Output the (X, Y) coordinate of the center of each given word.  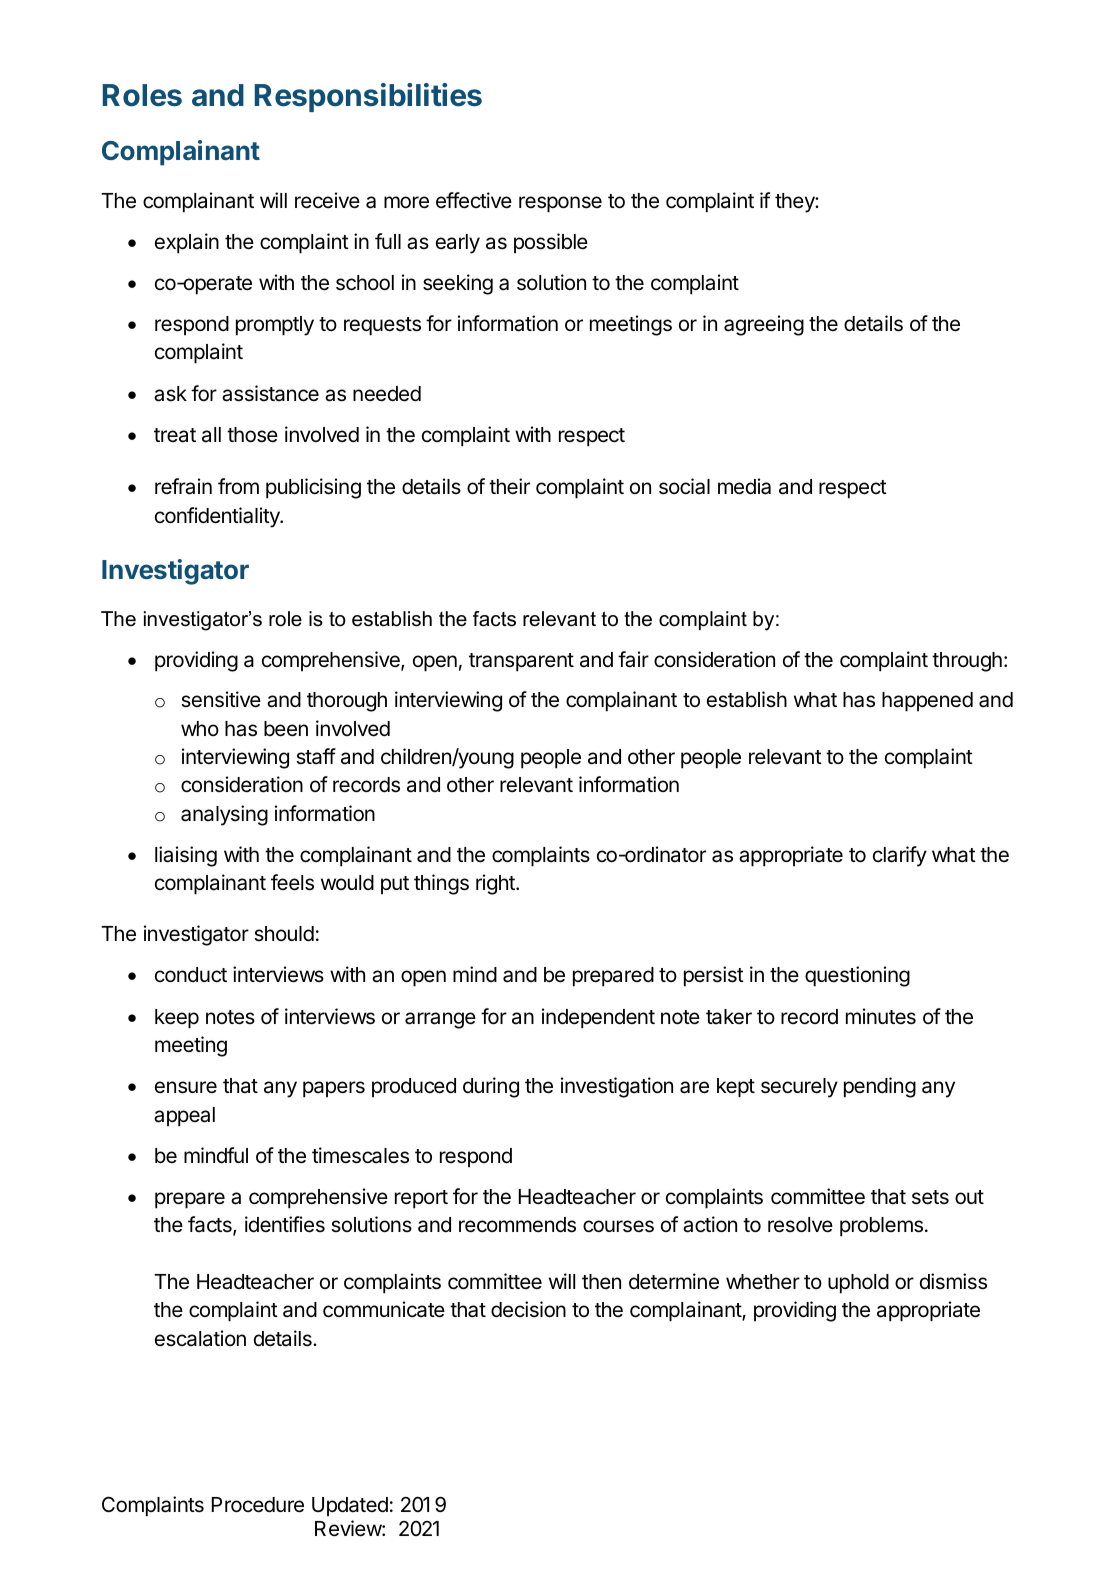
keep (177, 1019)
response (560, 204)
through (967, 662)
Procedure (258, 1505)
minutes (881, 1016)
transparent (521, 662)
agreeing (764, 325)
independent (598, 1018)
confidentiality (218, 517)
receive (327, 200)
